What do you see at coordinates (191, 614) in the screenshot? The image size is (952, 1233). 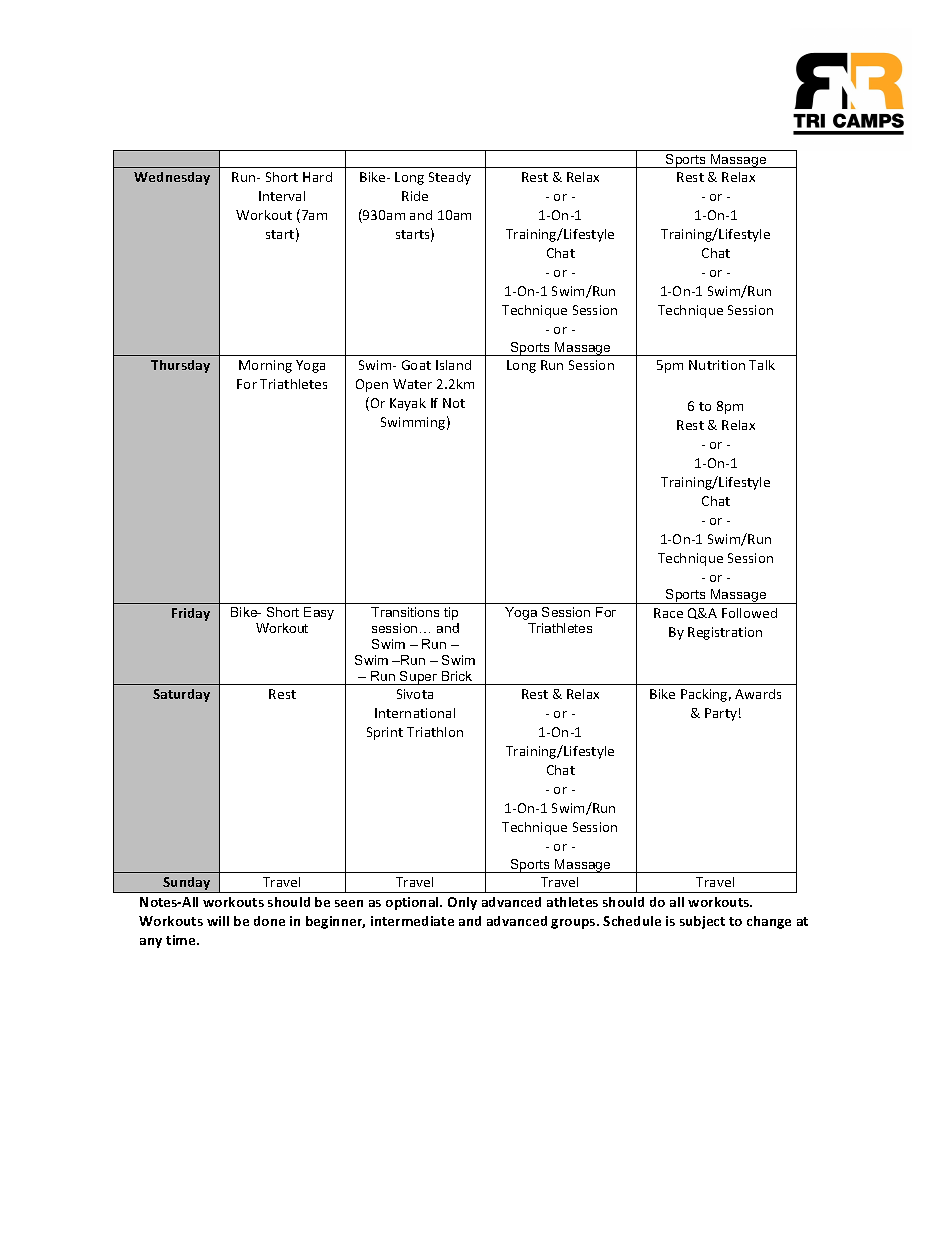 I see `Friday` at bounding box center [191, 614].
